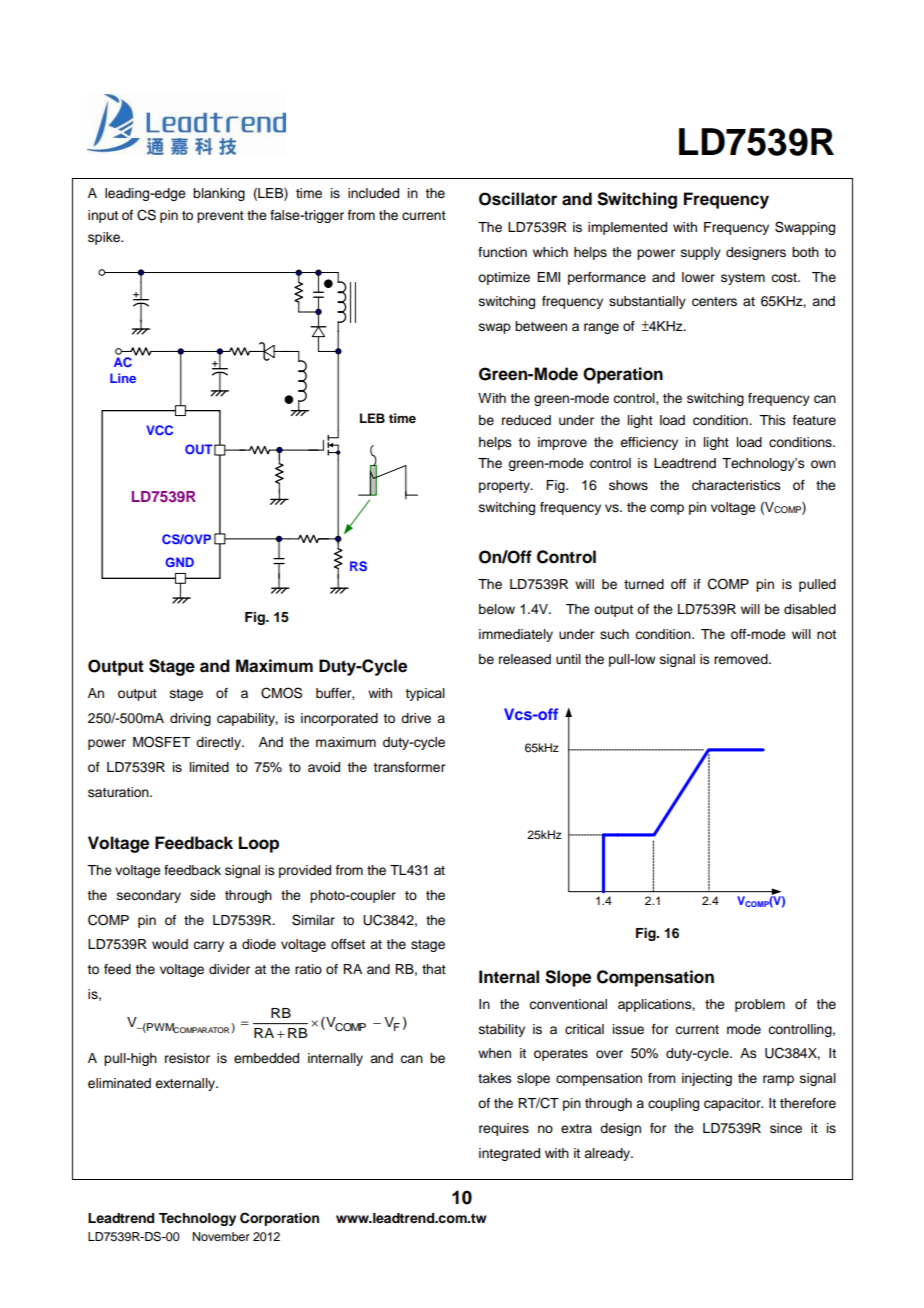 The width and height of the image is (924, 1308). Describe the element at coordinates (434, 969) in the image. I see `that` at that location.
